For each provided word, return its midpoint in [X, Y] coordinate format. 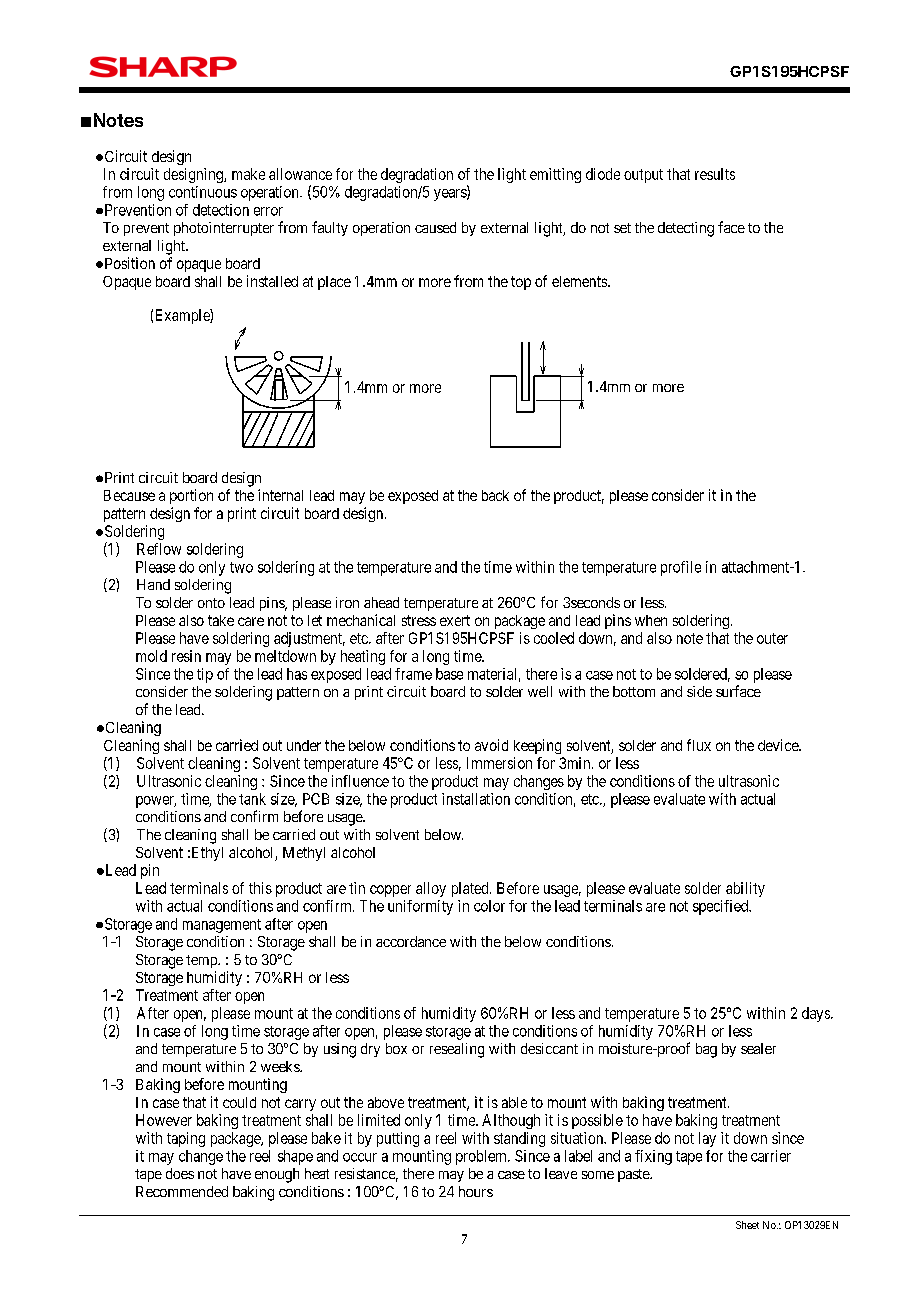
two [241, 567]
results [715, 174]
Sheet [747, 1225]
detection [221, 210]
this [260, 888]
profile [681, 568]
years [451, 195]
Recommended [182, 1191]
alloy [431, 889]
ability [745, 889]
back [495, 495]
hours [476, 1191]
